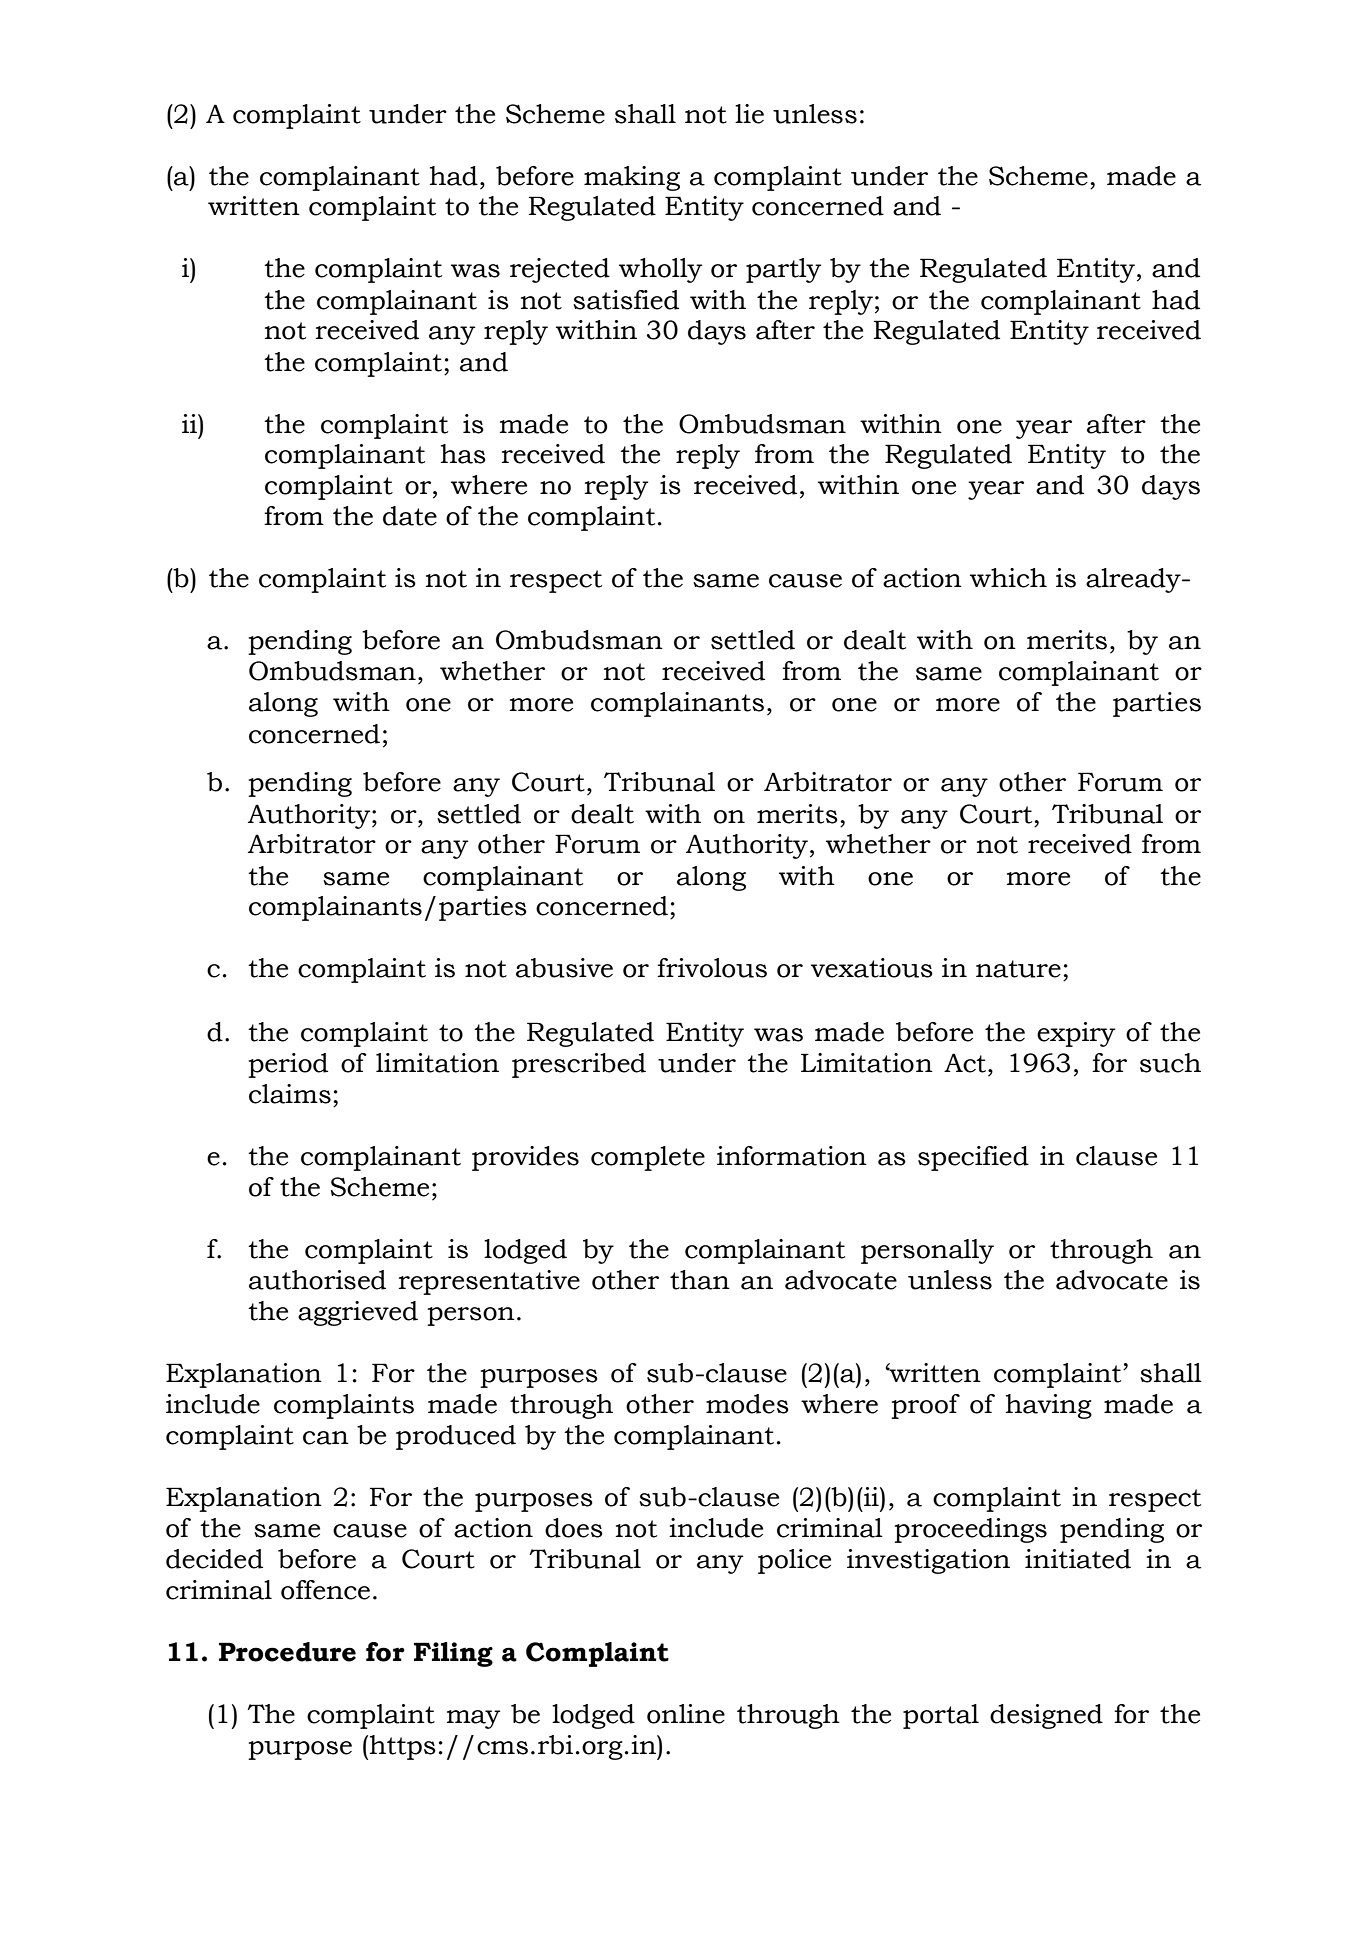  What do you see at coordinates (1046, 1716) in the page?
I see `designed` at bounding box center [1046, 1716].
